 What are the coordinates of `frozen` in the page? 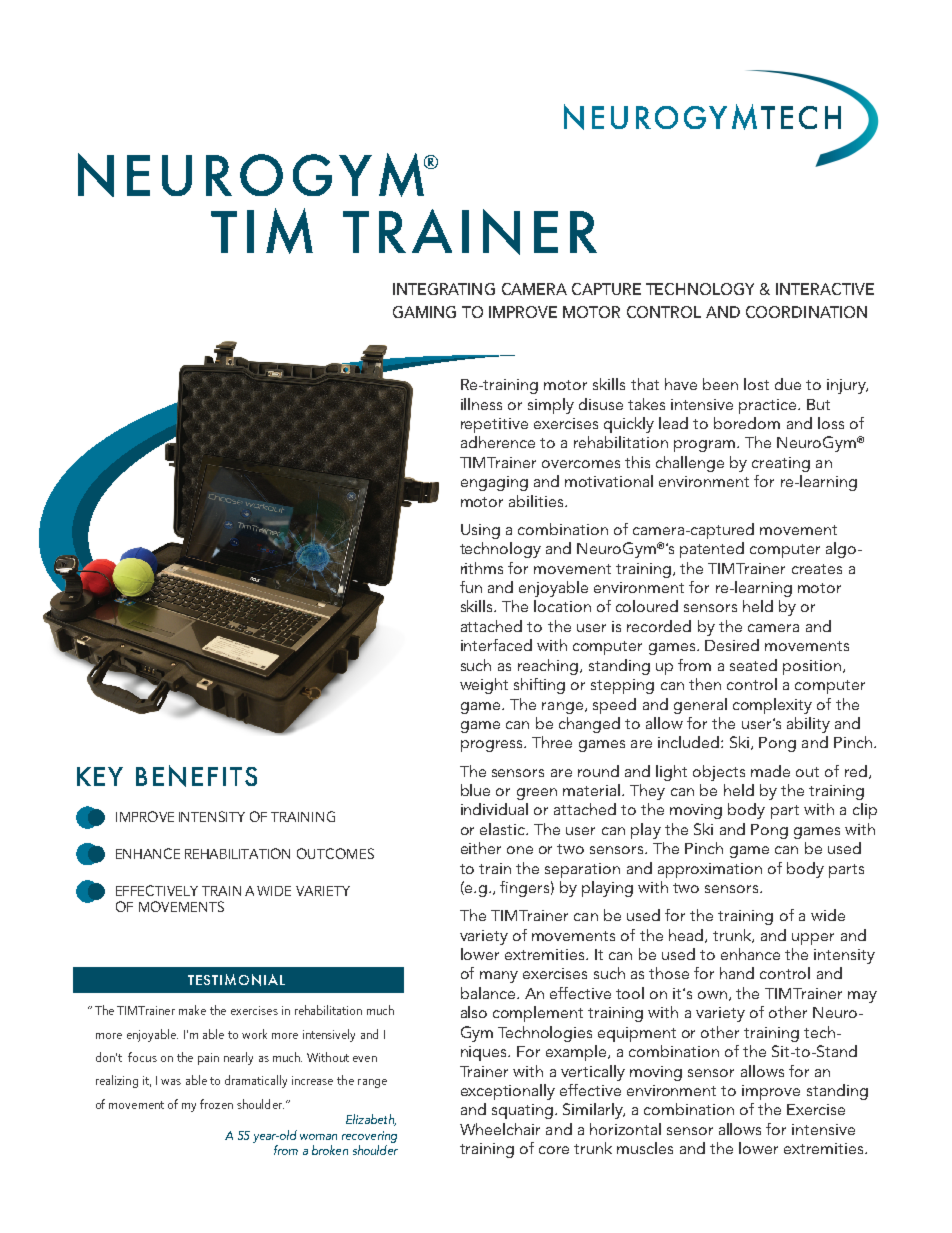 It's located at (216, 1104).
